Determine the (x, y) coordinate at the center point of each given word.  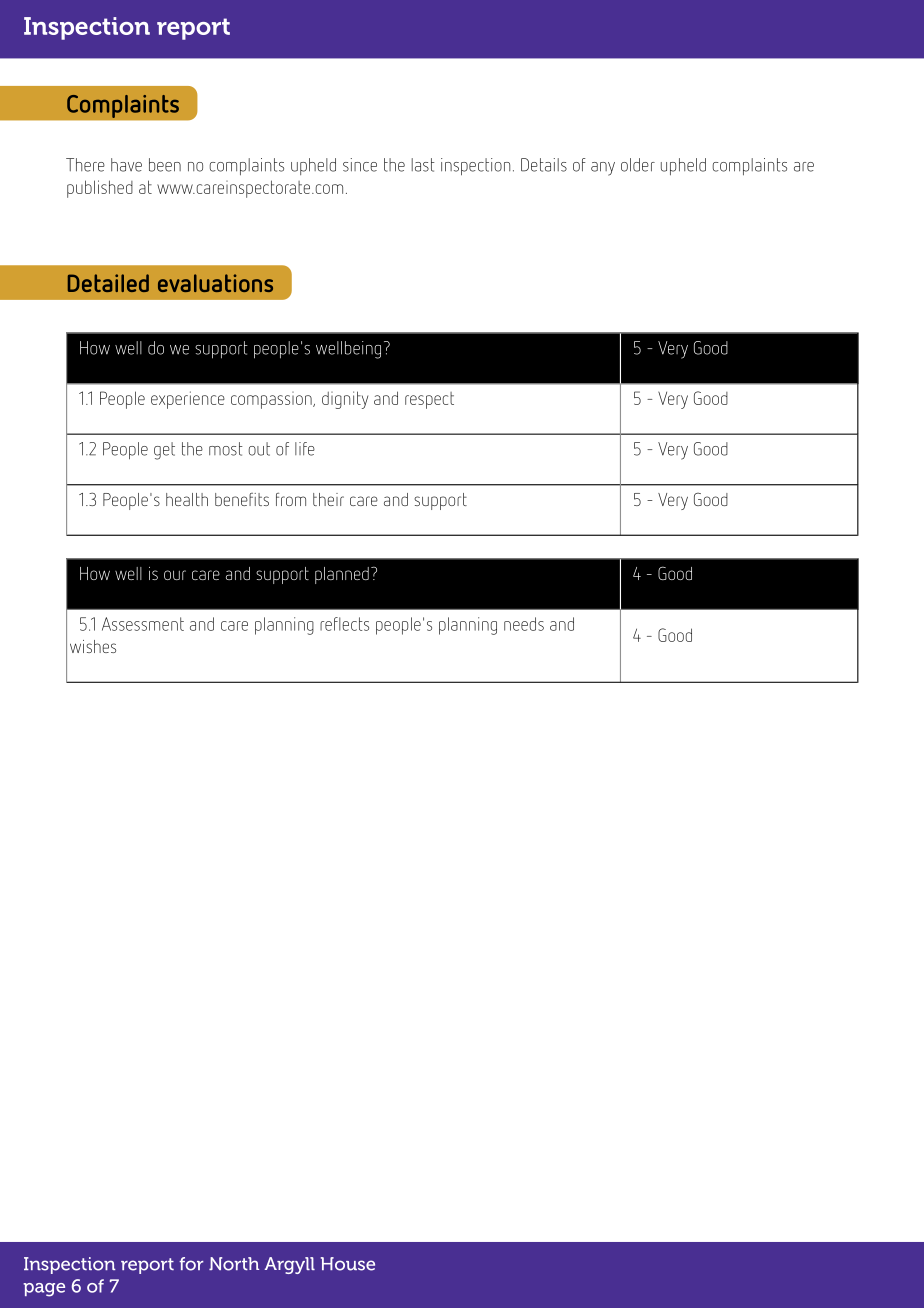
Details (544, 165)
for (191, 1264)
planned (342, 575)
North (234, 1264)
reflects (344, 624)
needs (524, 624)
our (175, 575)
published (100, 189)
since (360, 165)
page (44, 1290)
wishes (93, 646)
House (348, 1264)
